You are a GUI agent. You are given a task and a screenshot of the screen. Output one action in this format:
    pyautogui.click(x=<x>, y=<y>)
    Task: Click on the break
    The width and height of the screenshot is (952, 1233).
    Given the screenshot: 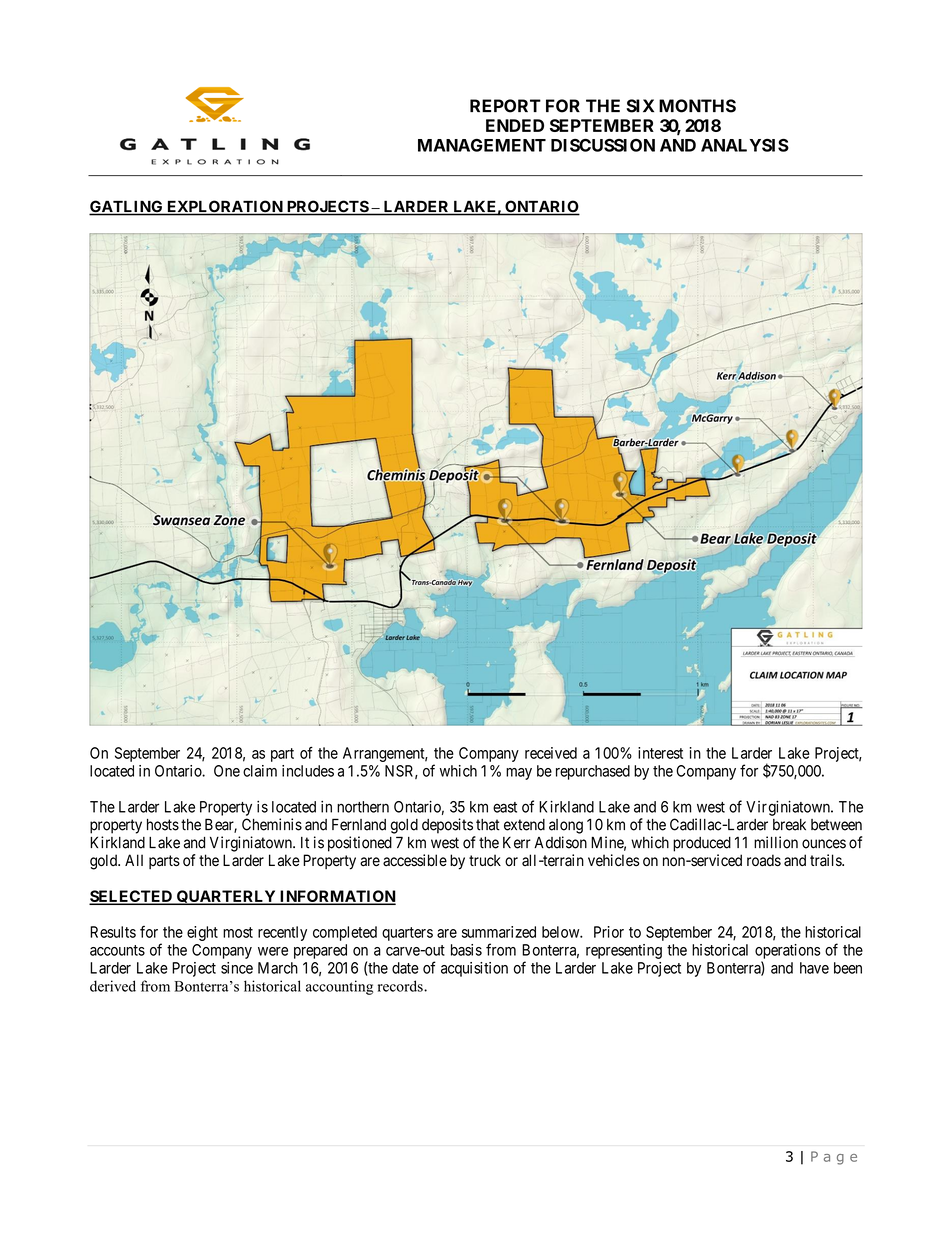 What is the action you would take?
    pyautogui.click(x=789, y=825)
